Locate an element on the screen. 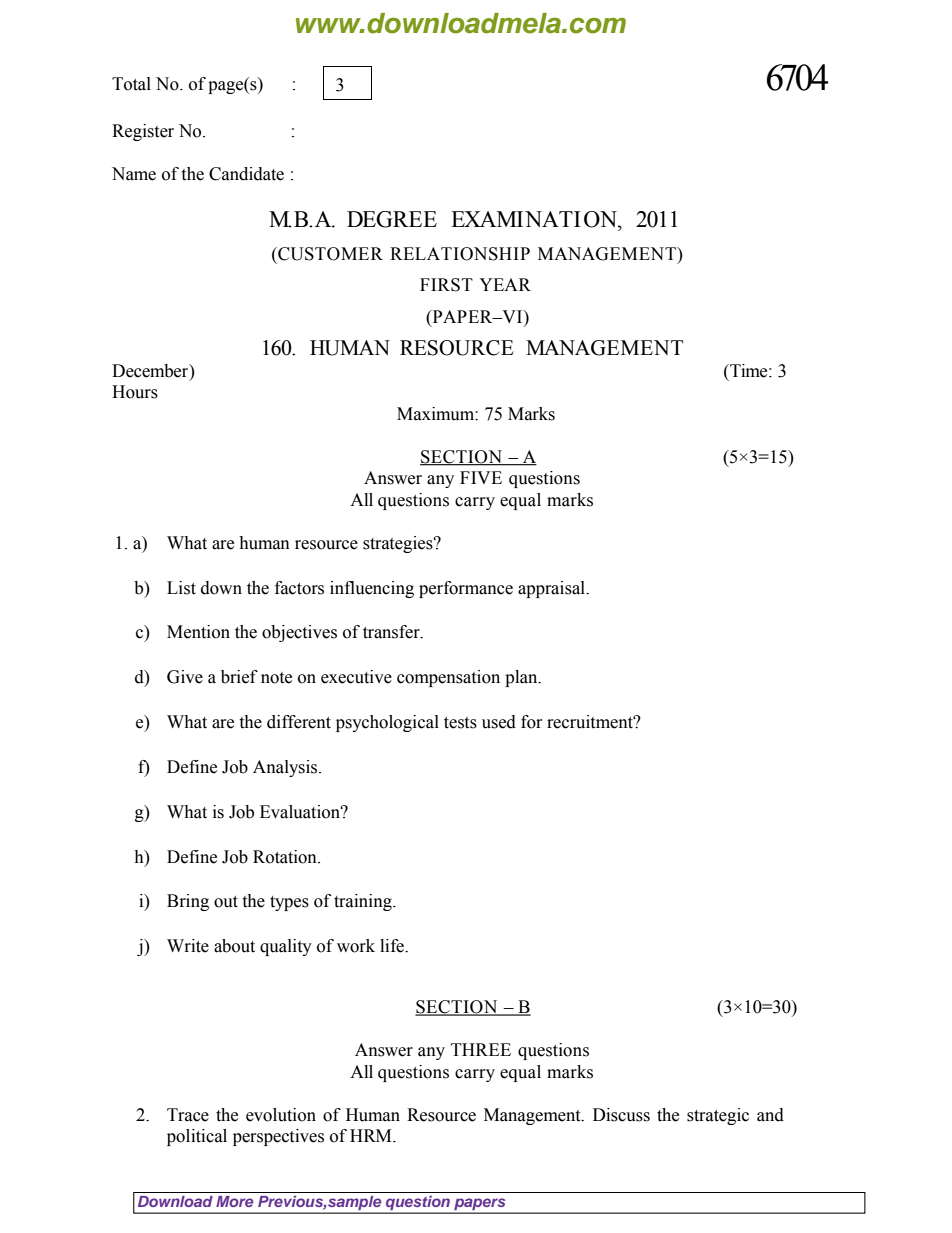 The image size is (952, 1233). appraisal is located at coordinates (553, 589).
